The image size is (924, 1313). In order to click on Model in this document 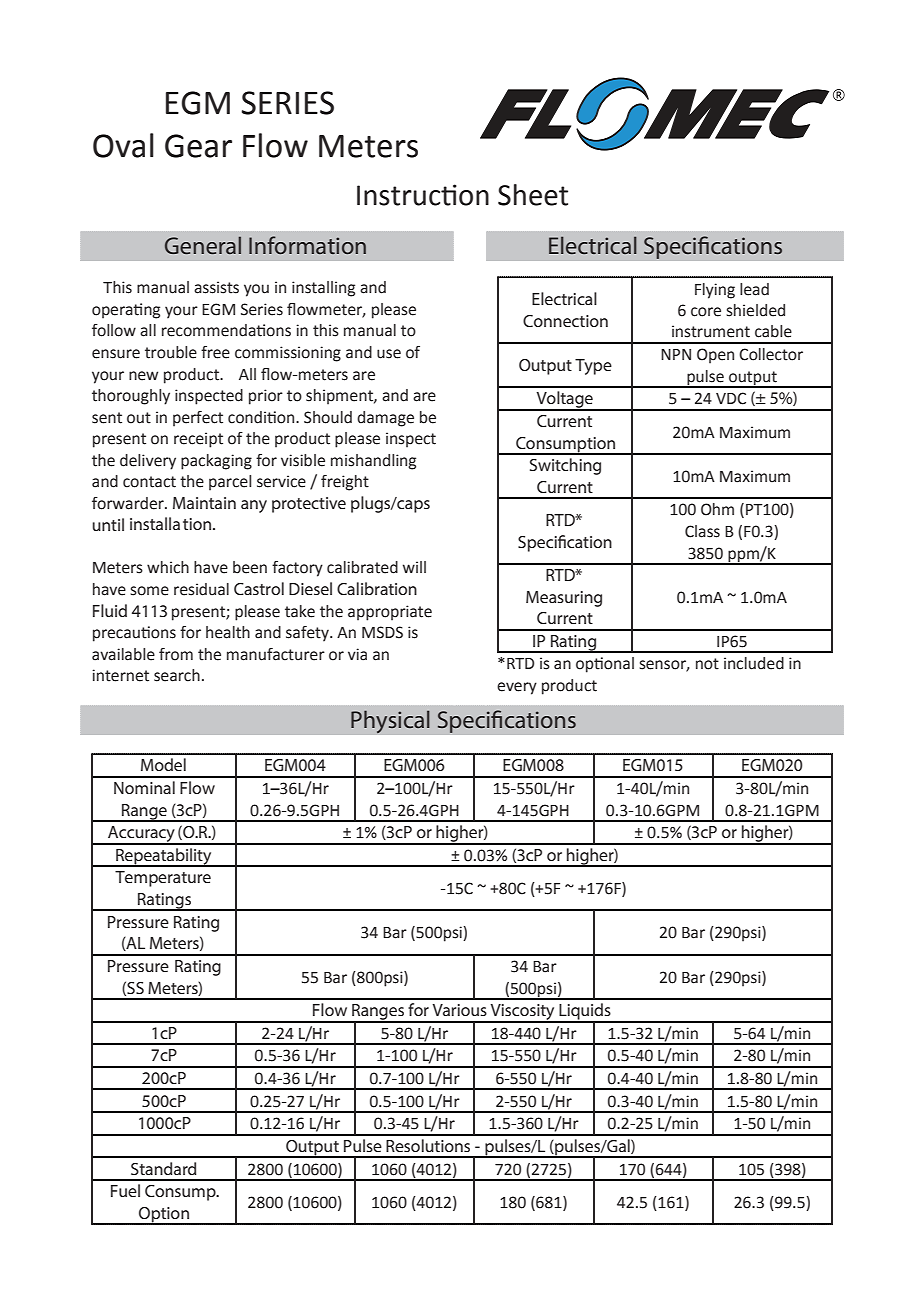, I will do `click(163, 764)`.
